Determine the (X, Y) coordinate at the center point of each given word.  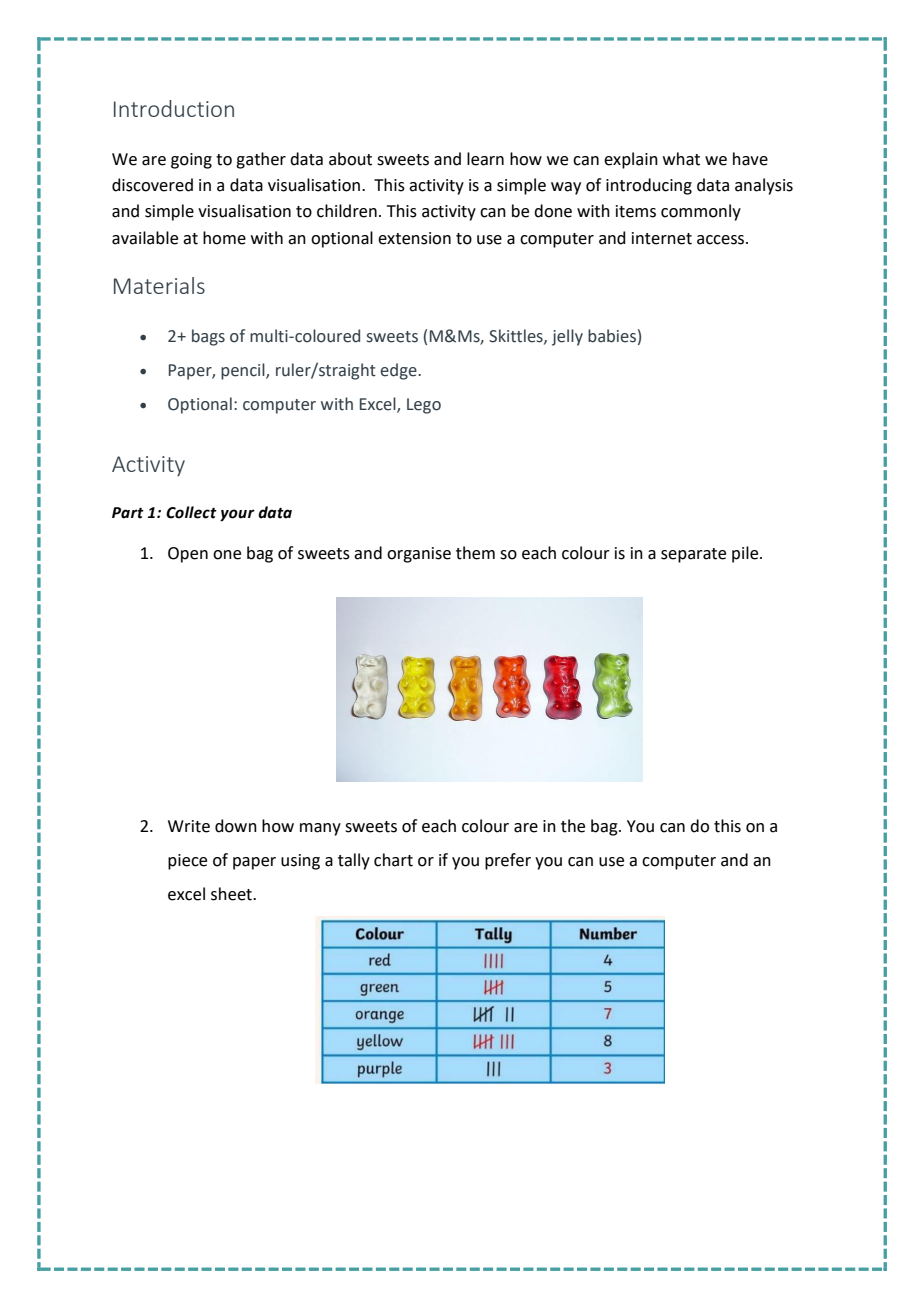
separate (693, 555)
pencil (244, 371)
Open (188, 555)
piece (187, 862)
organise (419, 555)
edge (400, 371)
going (191, 161)
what (681, 159)
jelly (567, 337)
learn (485, 159)
